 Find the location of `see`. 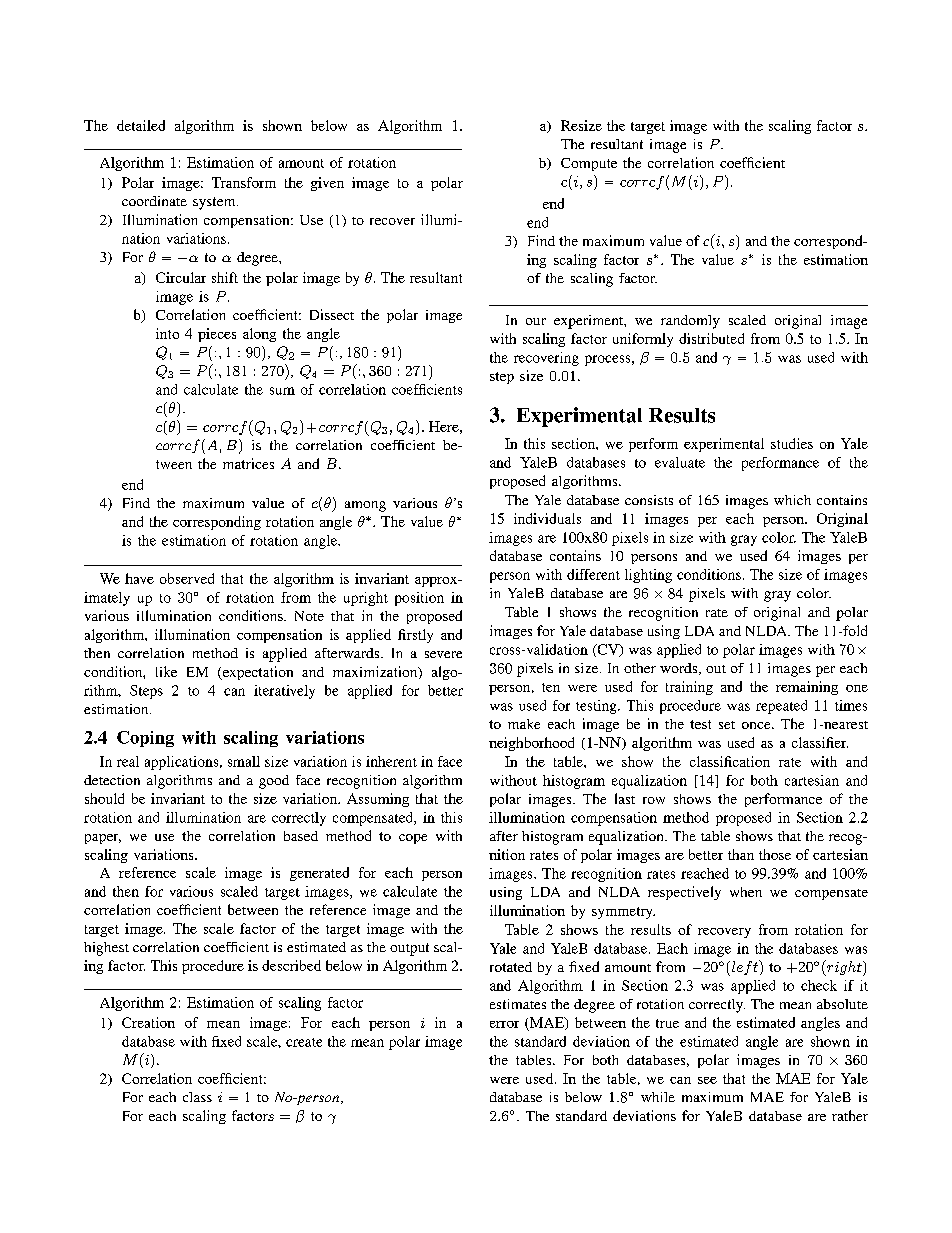

see is located at coordinates (707, 1080).
